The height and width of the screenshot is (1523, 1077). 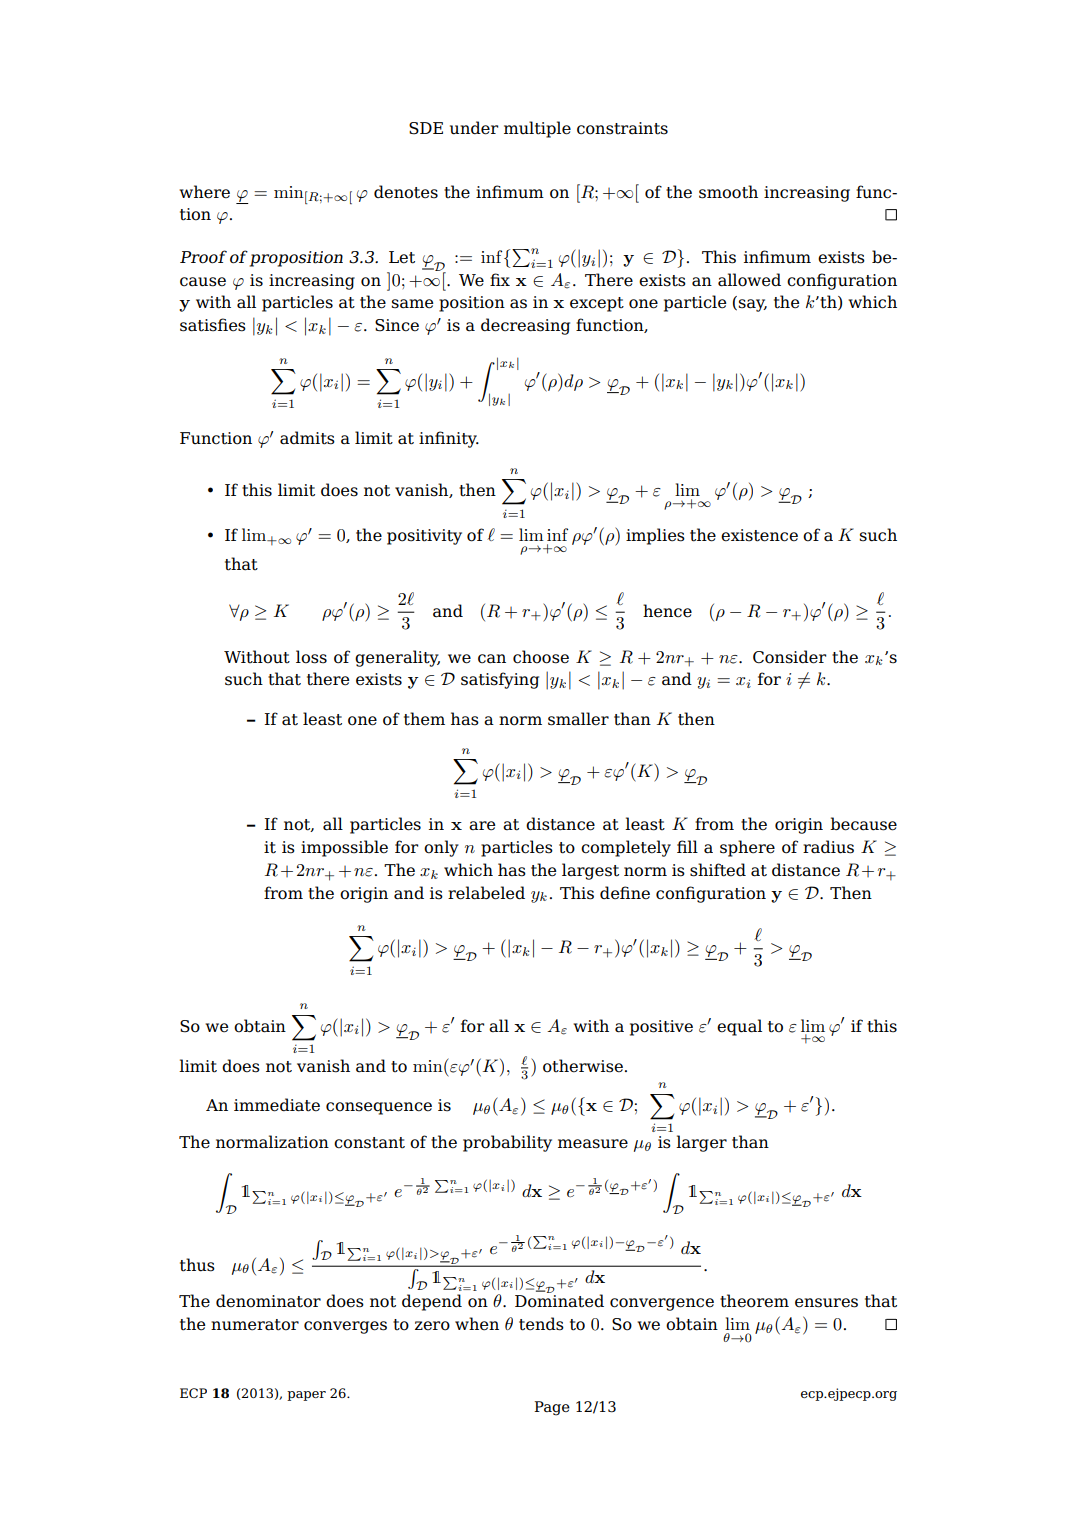 I want to click on tends, so click(x=541, y=1324).
